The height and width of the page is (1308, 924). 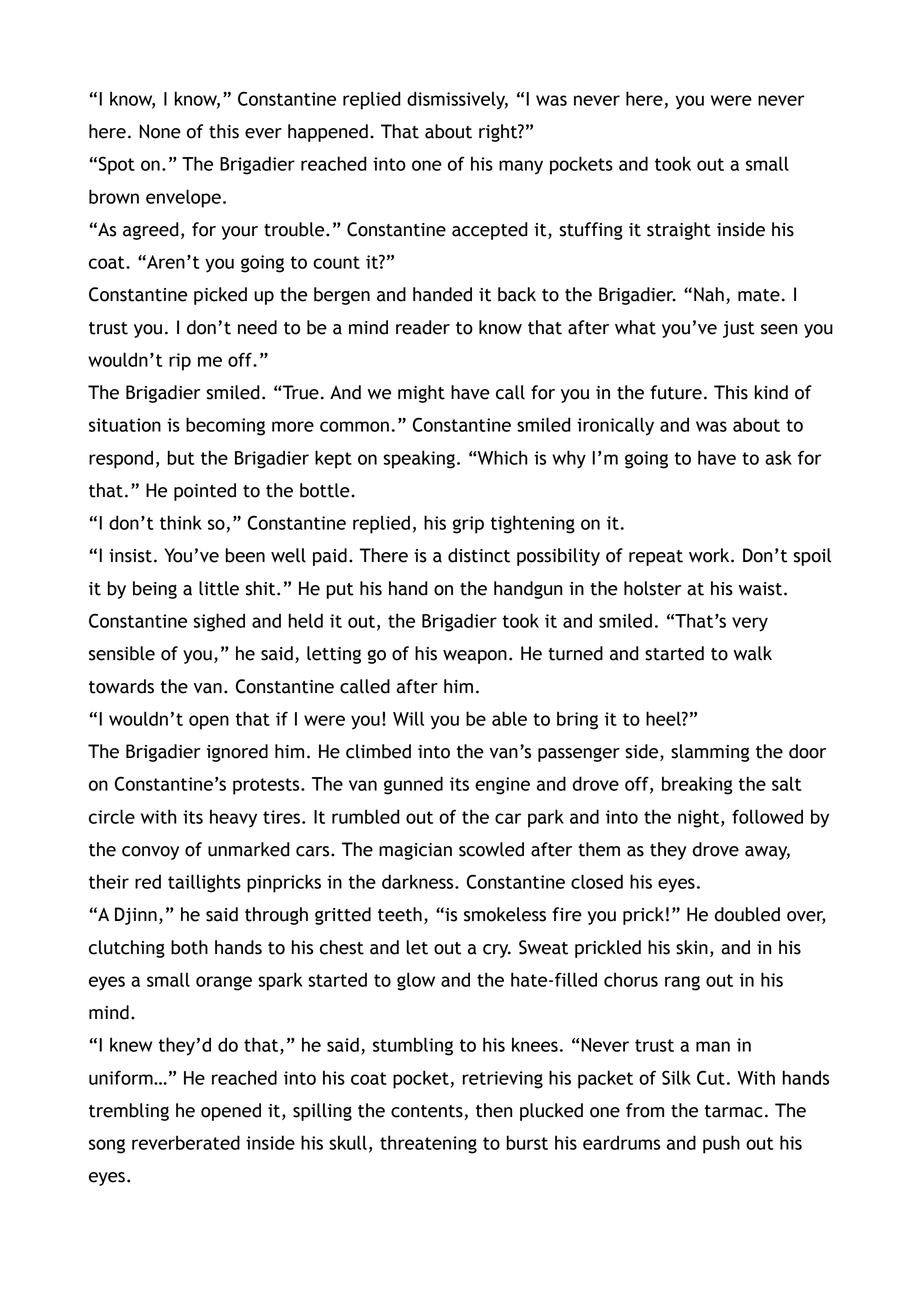 What do you see at coordinates (219, 622) in the page?
I see `sighed` at bounding box center [219, 622].
